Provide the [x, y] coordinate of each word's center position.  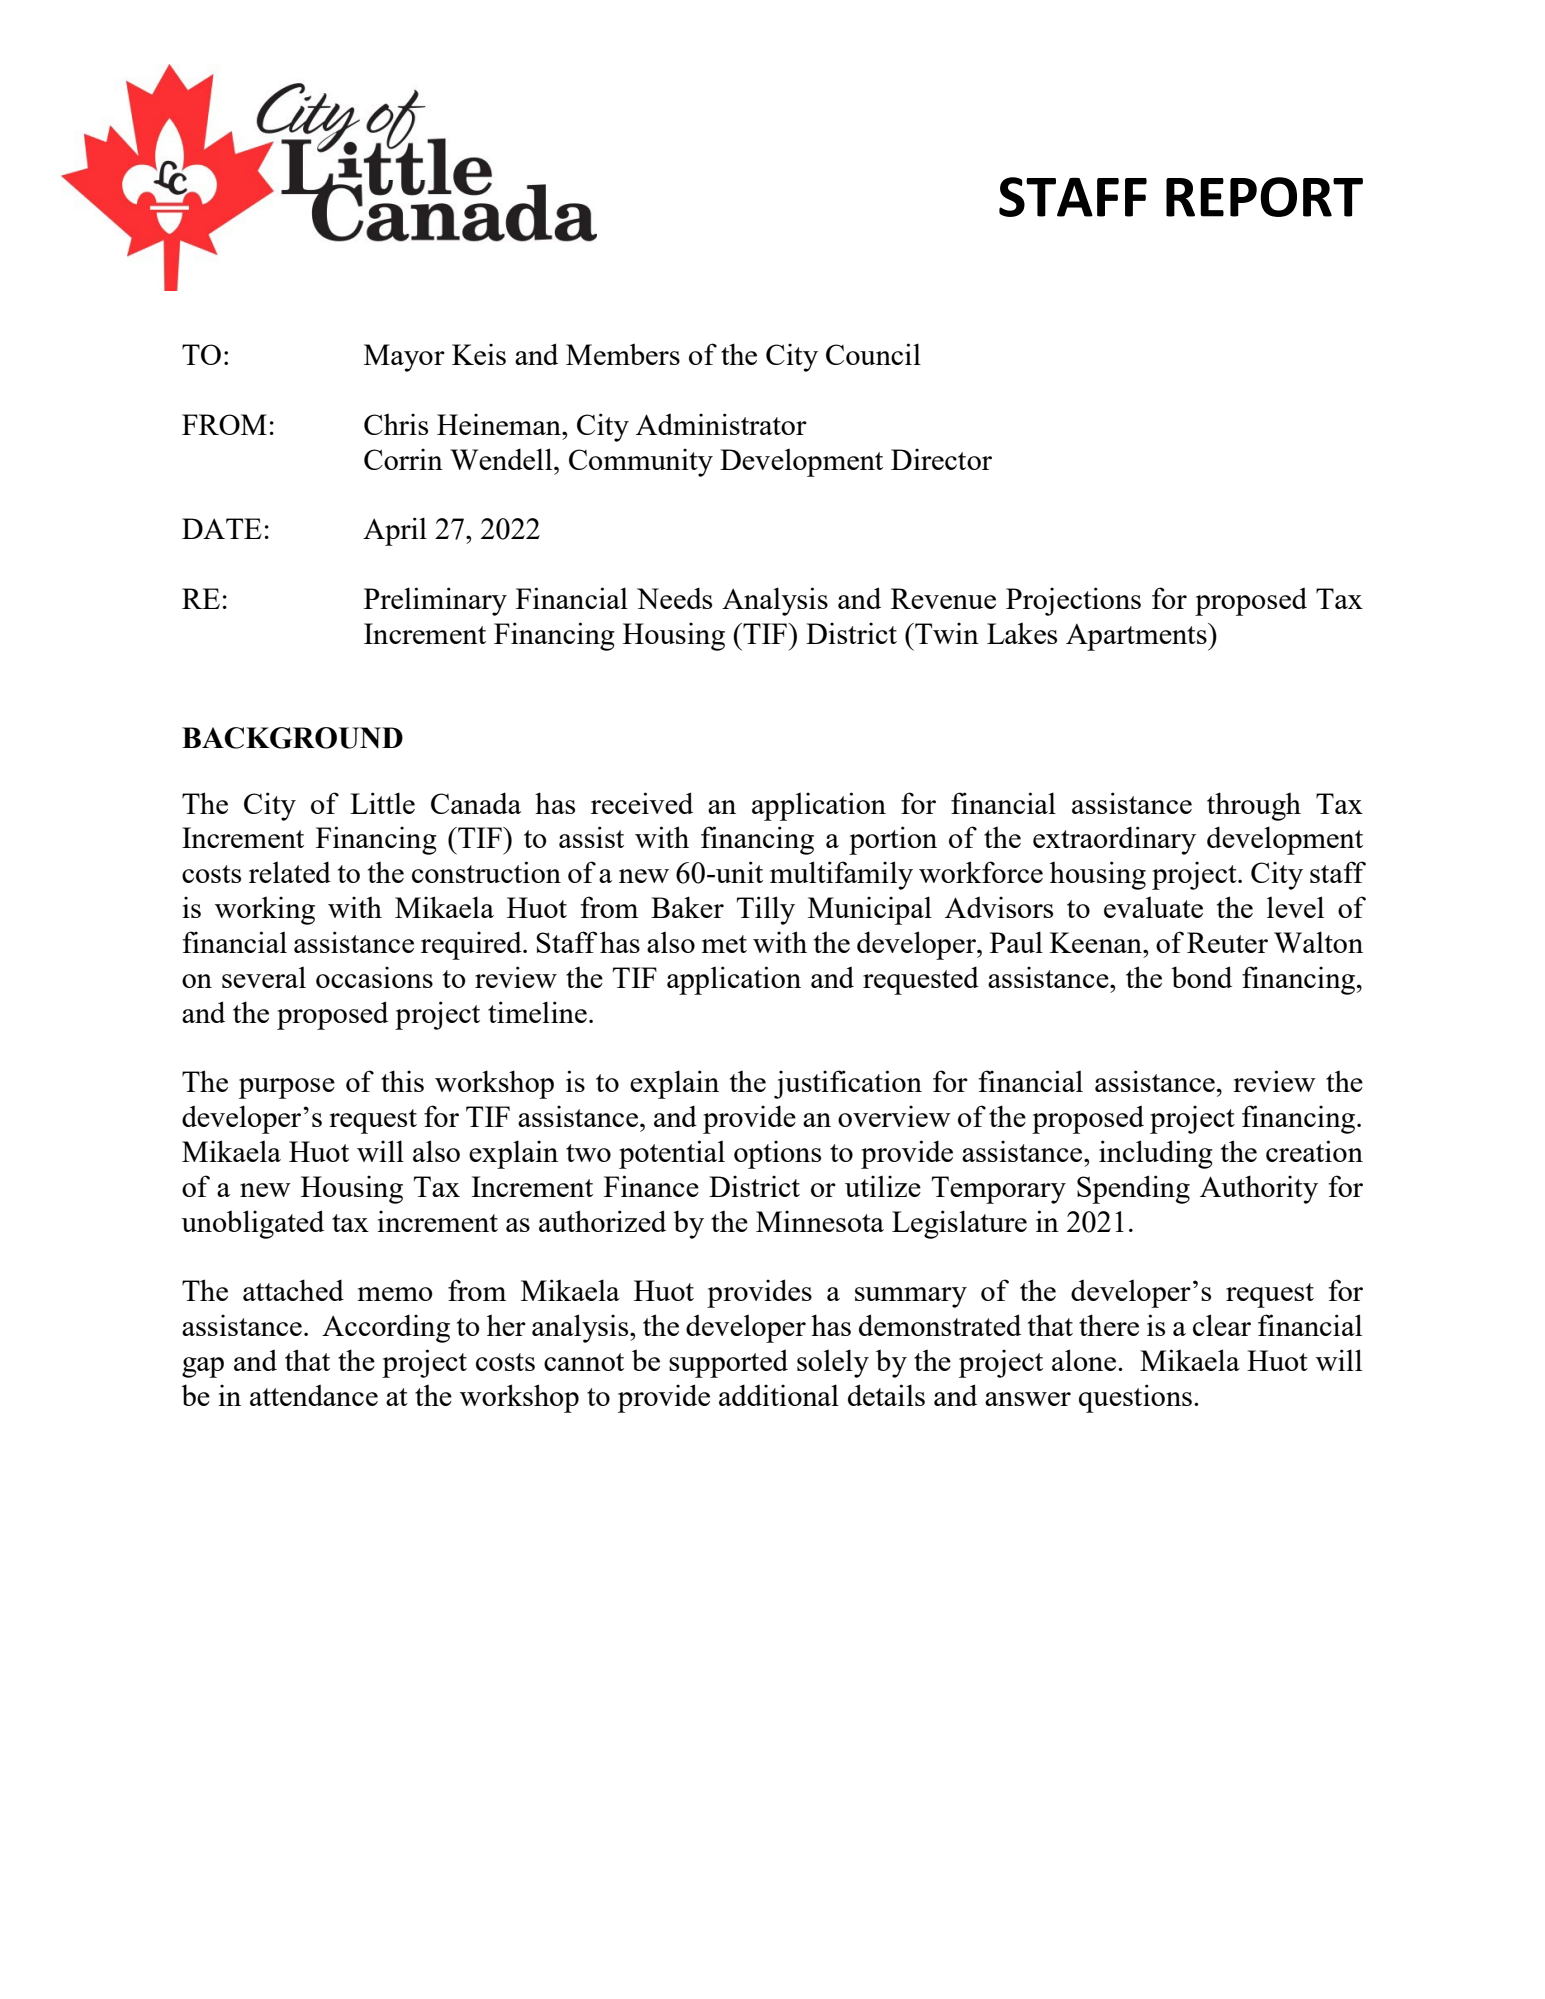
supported [728, 1363]
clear [1222, 1325]
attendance [314, 1395]
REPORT [1264, 197]
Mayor [404, 358]
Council [873, 354]
